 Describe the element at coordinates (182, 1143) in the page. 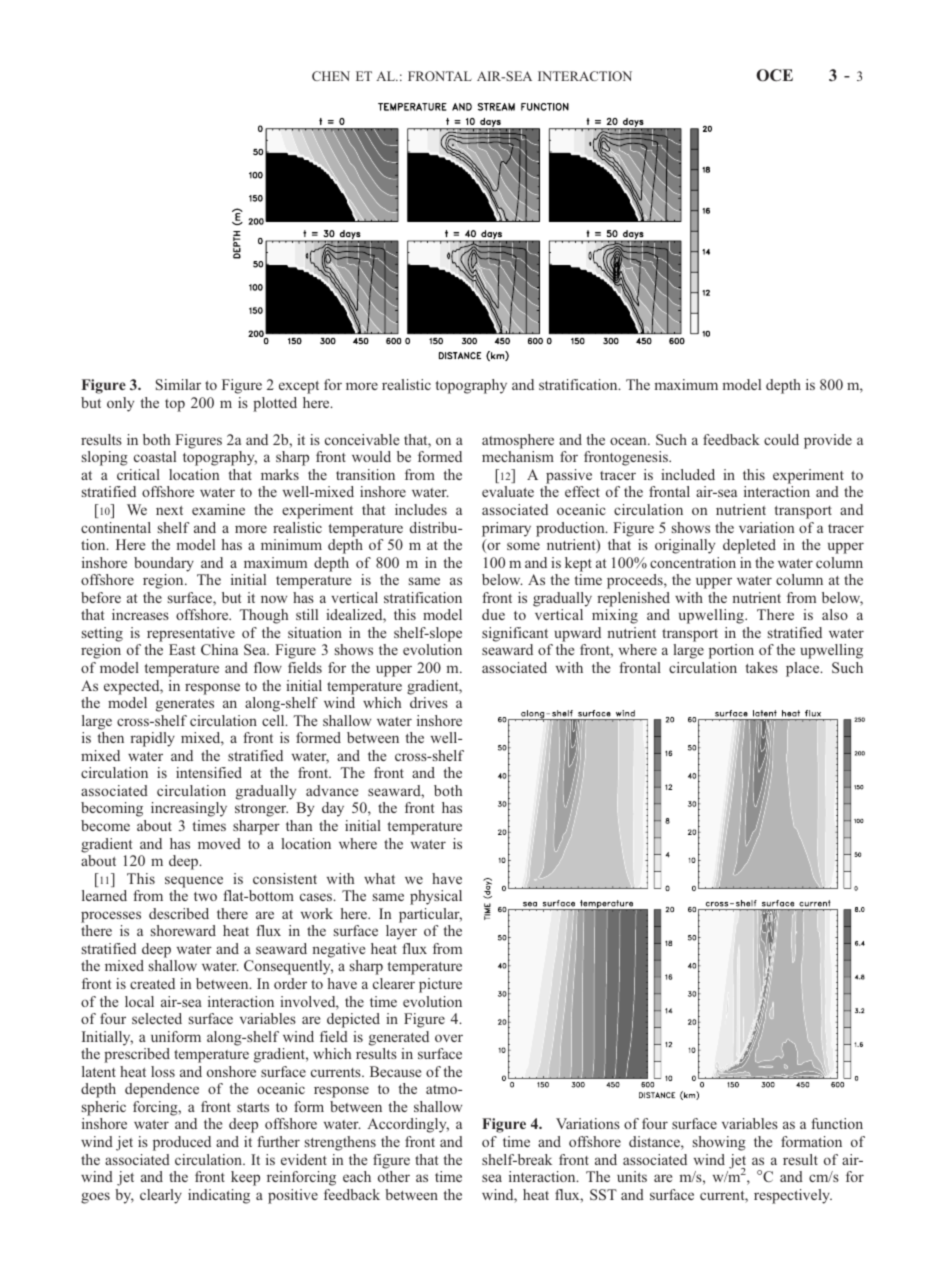

I see `produced` at that location.
